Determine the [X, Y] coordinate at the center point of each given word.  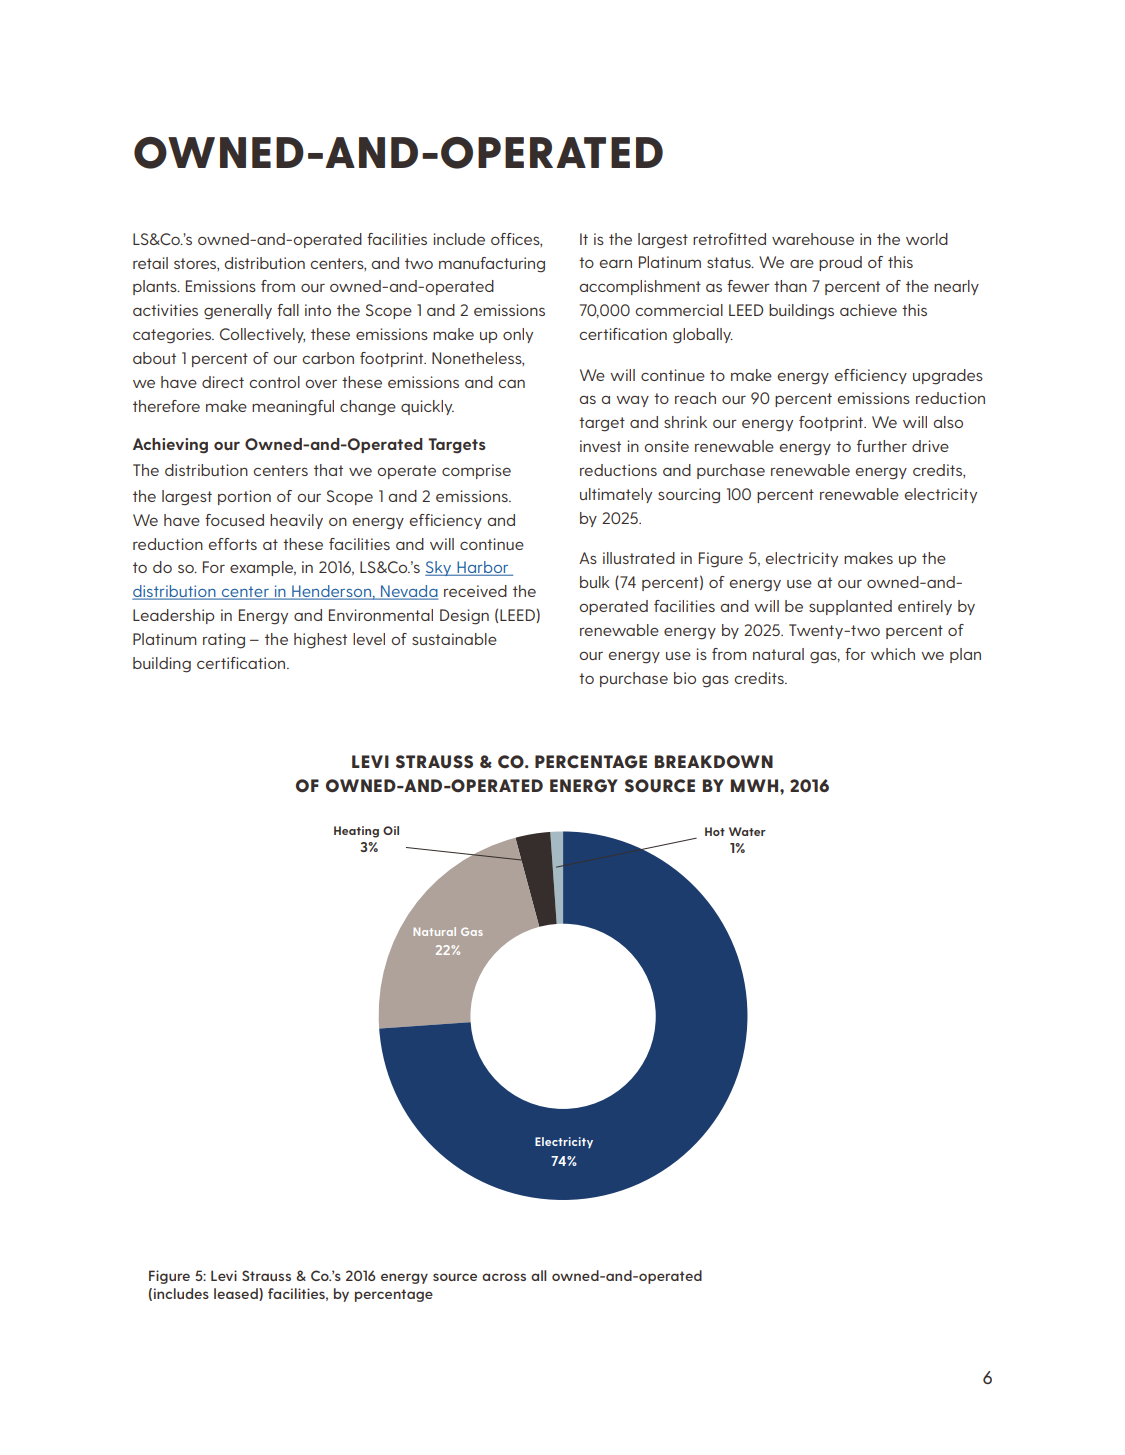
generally [238, 312]
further [882, 446]
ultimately [616, 495]
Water [747, 831]
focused [234, 520]
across [504, 1277]
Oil [391, 830]
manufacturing [492, 265]
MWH [756, 785]
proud [840, 263]
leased [237, 1294]
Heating [356, 832]
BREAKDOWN [714, 761]
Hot [715, 831]
